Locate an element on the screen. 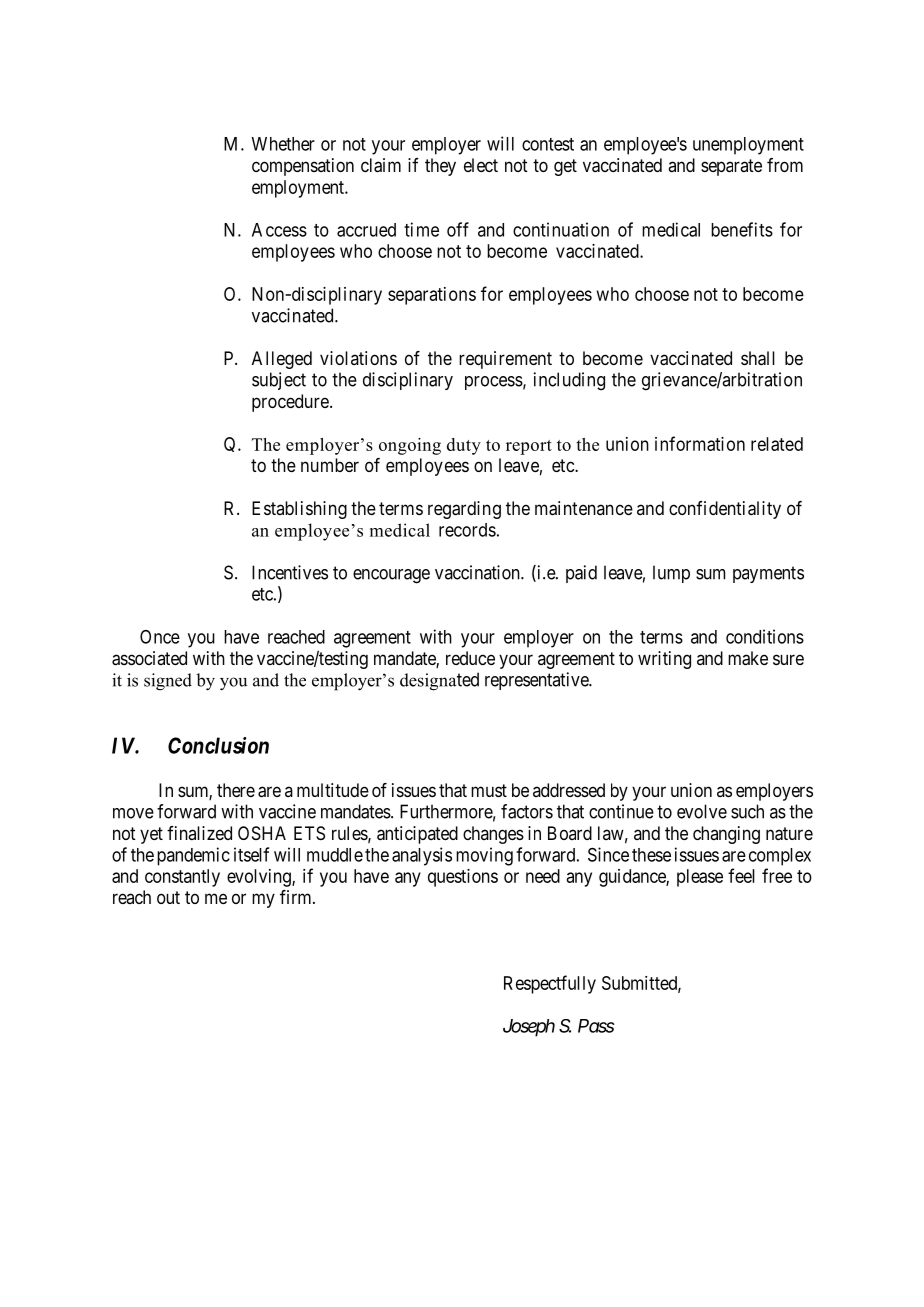 This screenshot has width=924, height=1307. Joseph is located at coordinates (529, 1028).
